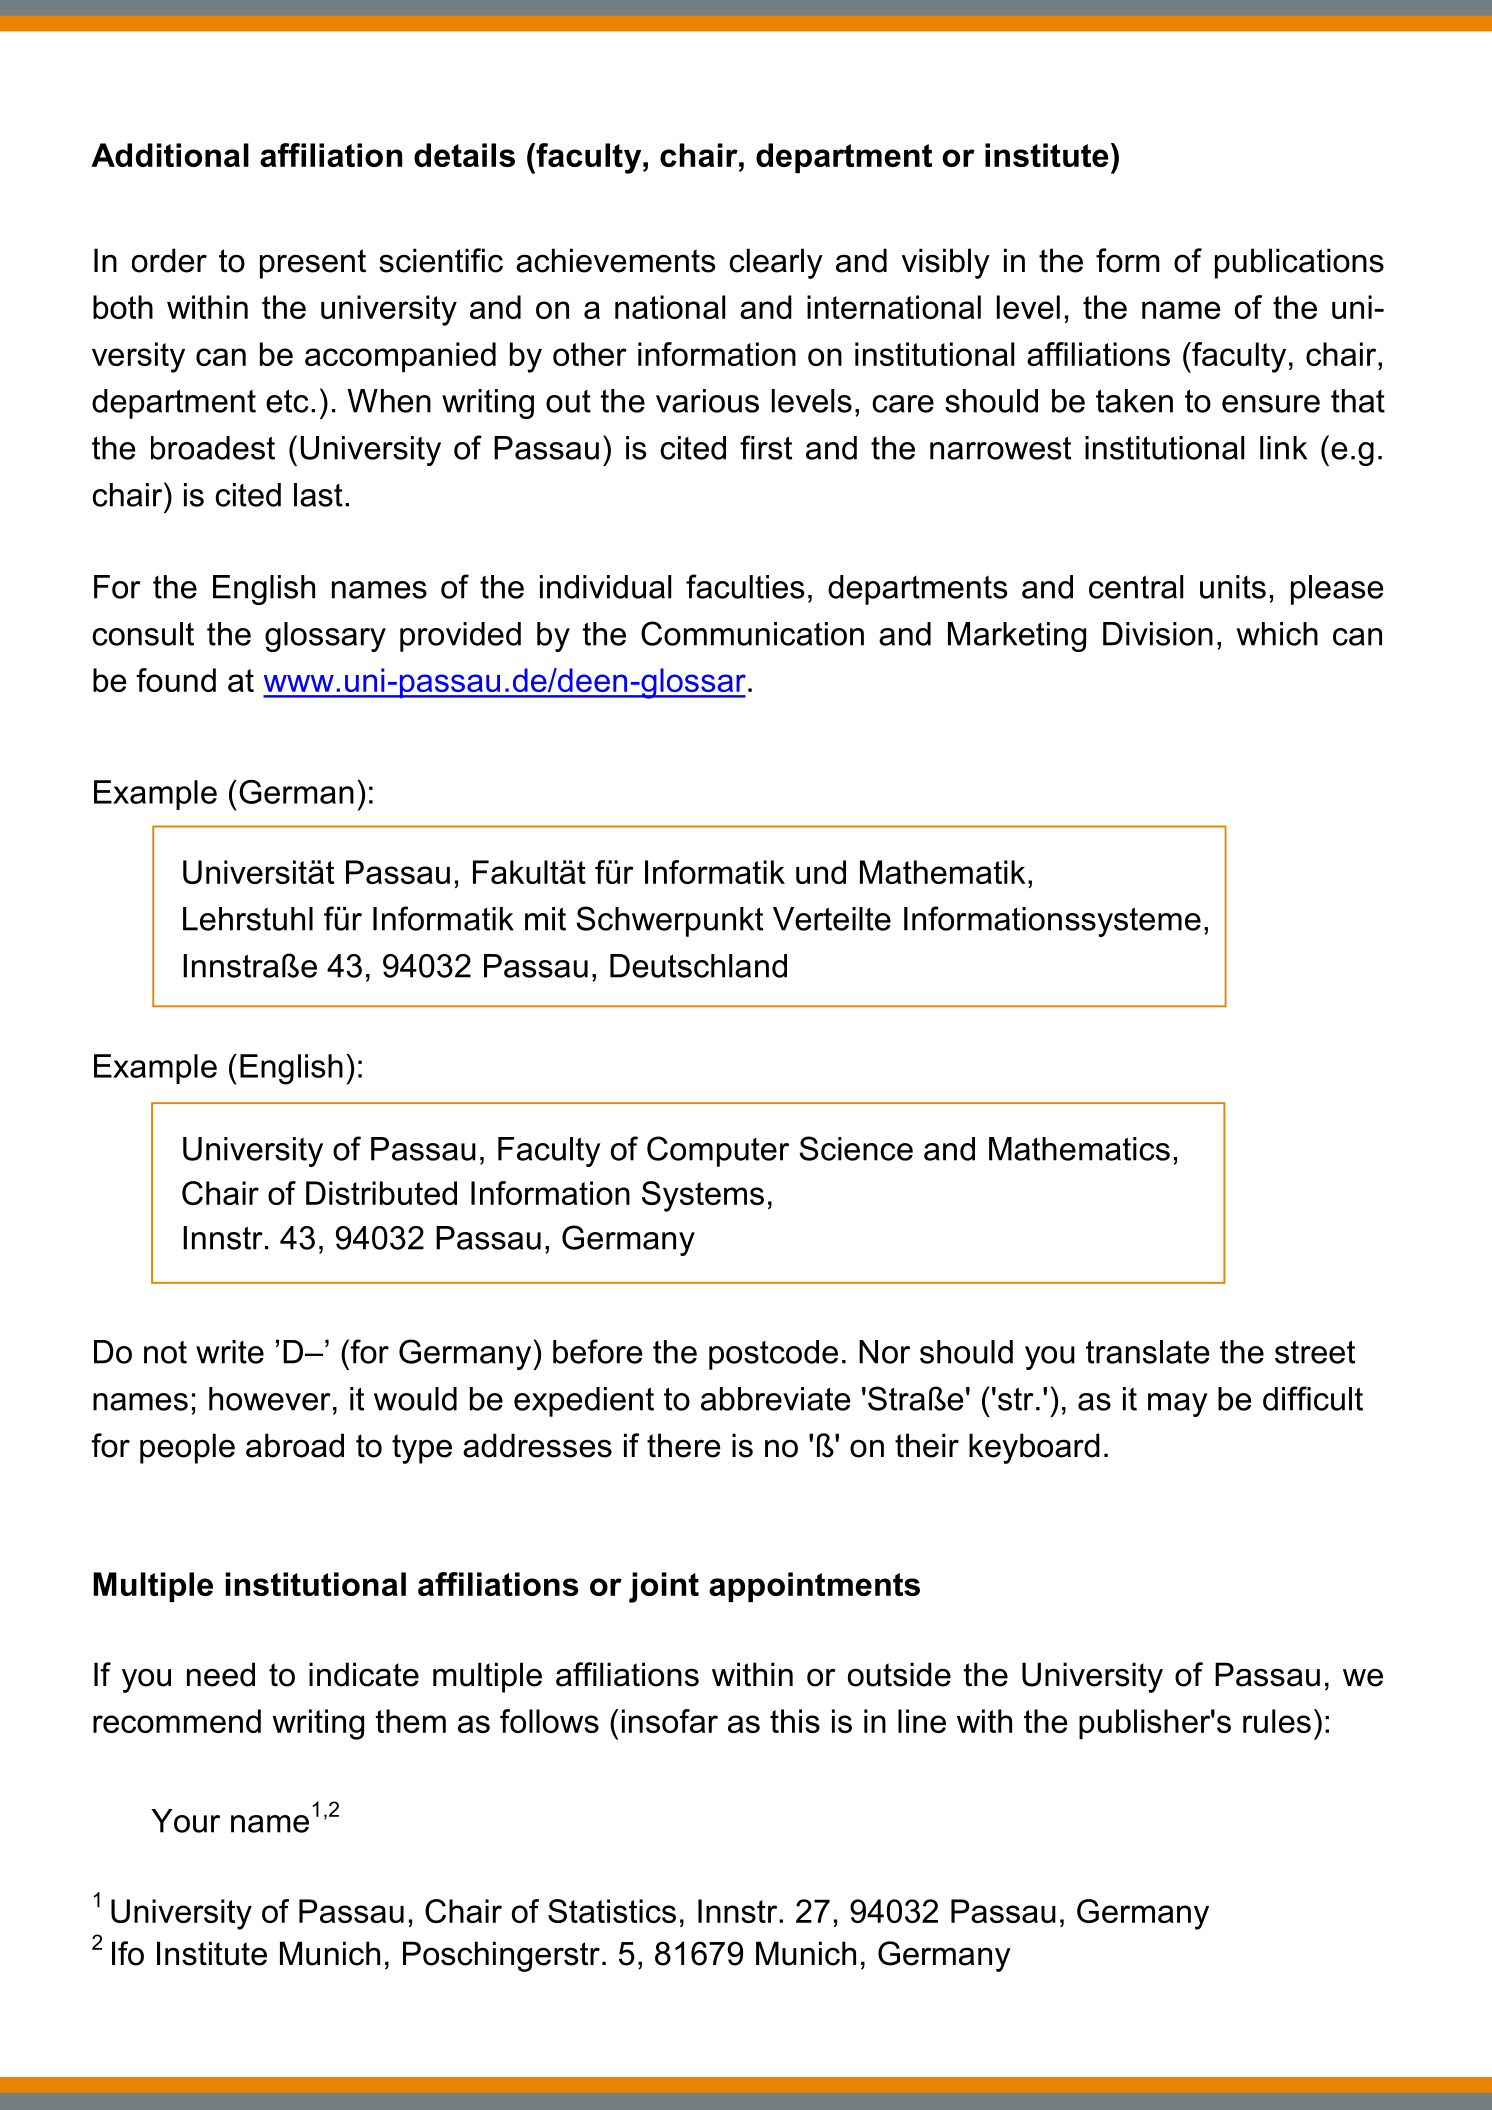  What do you see at coordinates (1277, 1721) in the image?
I see `rules` at bounding box center [1277, 1721].
